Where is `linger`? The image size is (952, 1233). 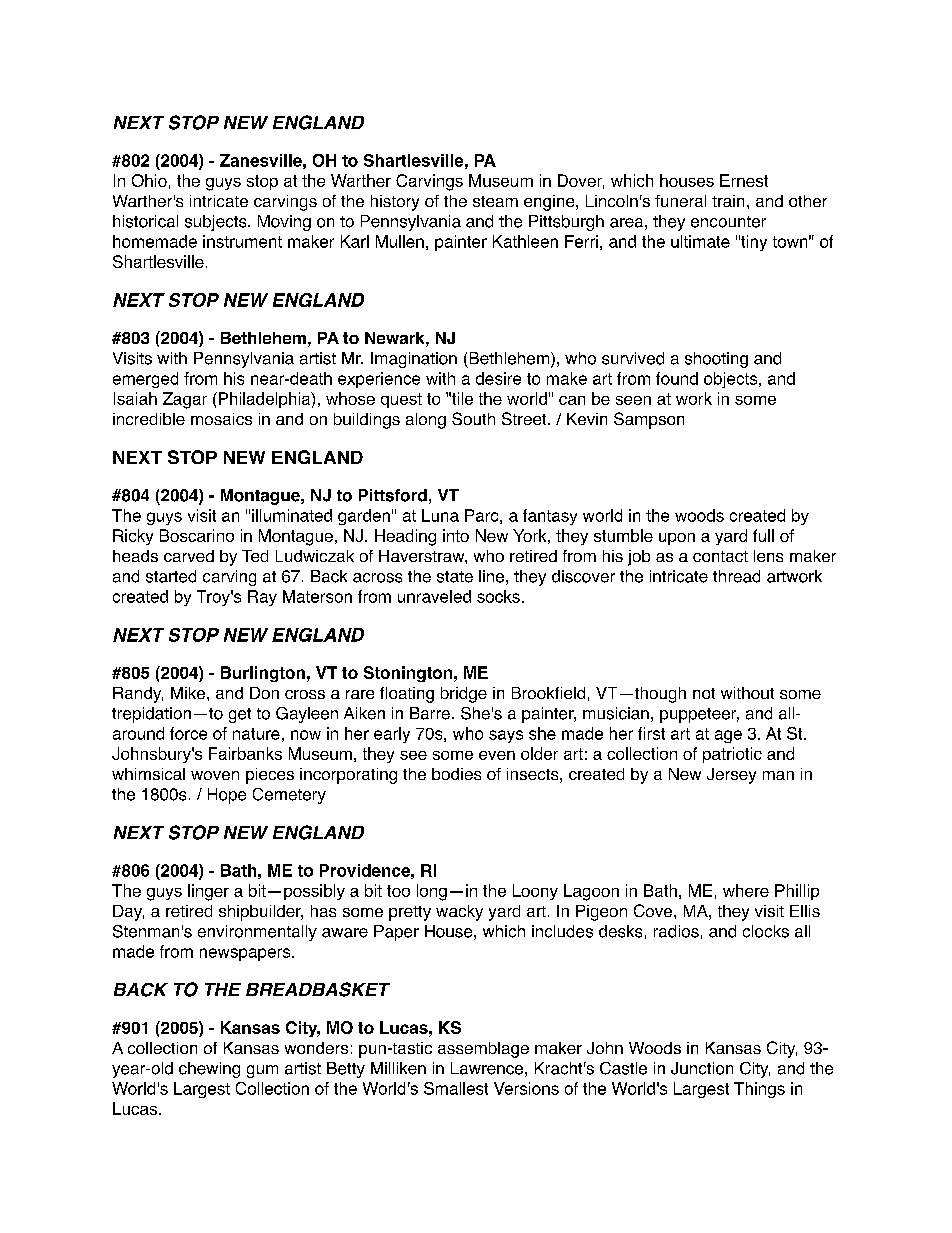
linger is located at coordinates (208, 892).
